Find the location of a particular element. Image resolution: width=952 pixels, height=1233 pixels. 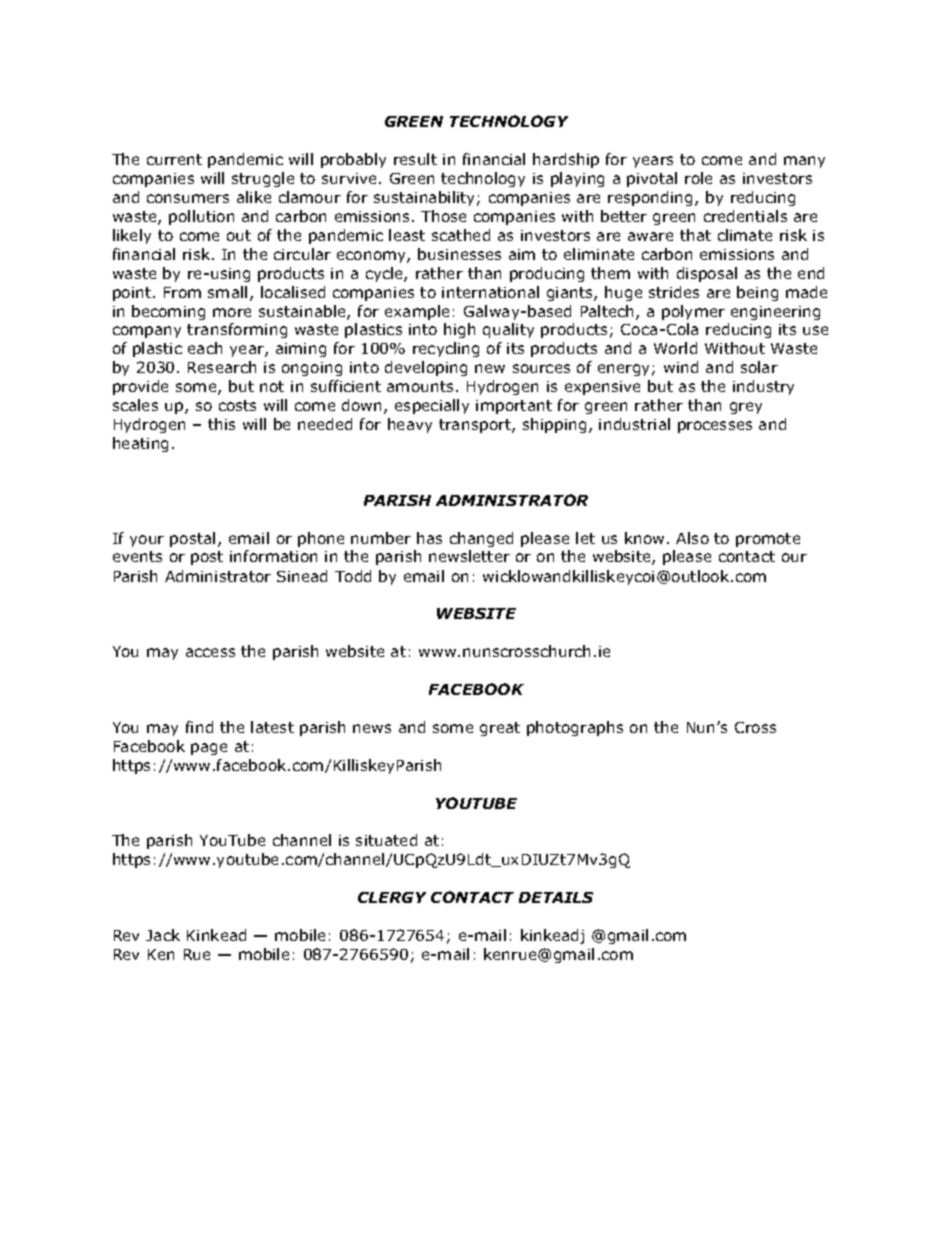

great is located at coordinates (500, 729).
